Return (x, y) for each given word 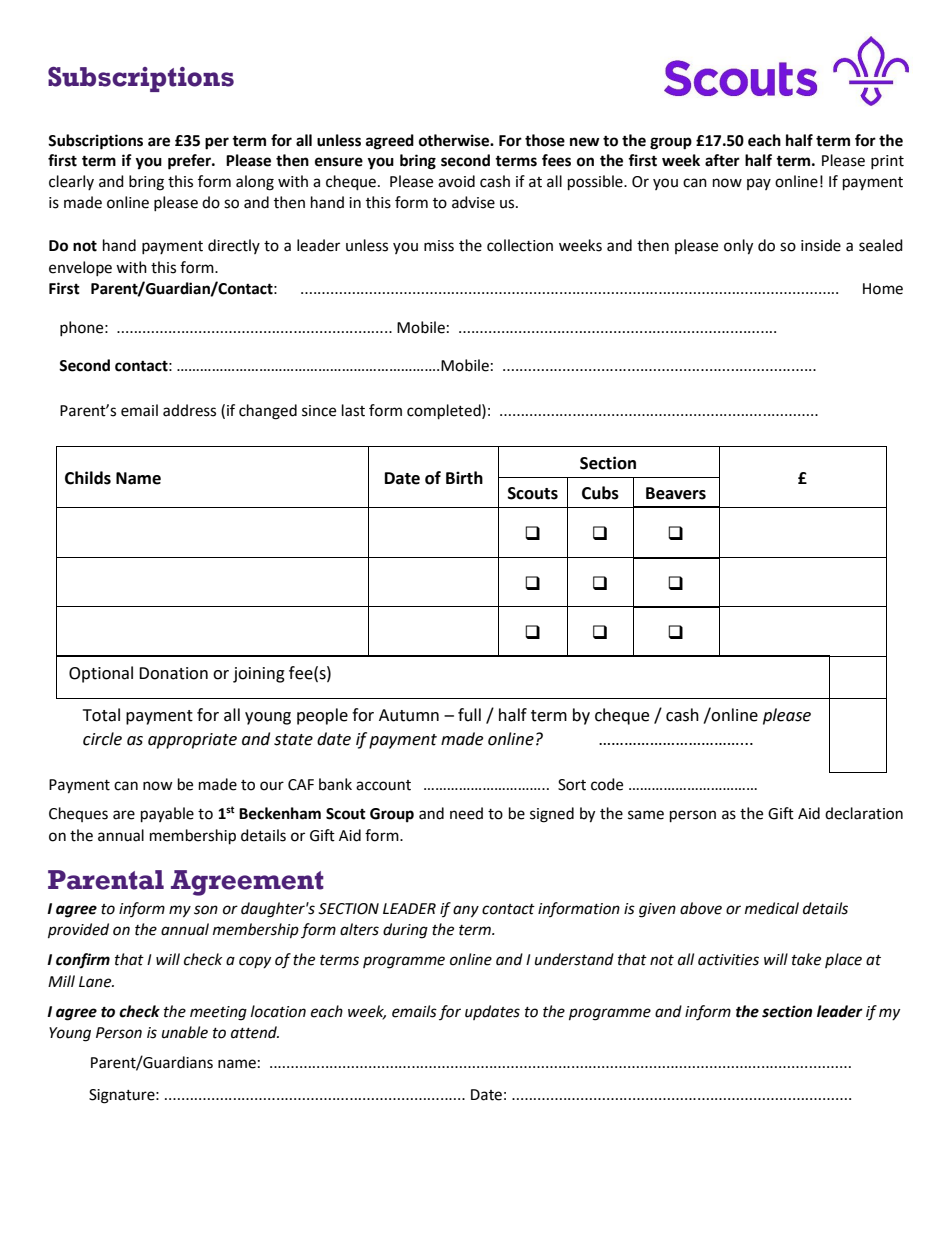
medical (772, 908)
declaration (864, 813)
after (722, 160)
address (189, 410)
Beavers (676, 493)
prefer (190, 162)
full (469, 715)
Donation (173, 673)
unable (185, 1032)
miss (439, 246)
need (466, 813)
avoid (456, 181)
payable (167, 815)
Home (883, 289)
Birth (464, 478)
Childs (88, 478)
